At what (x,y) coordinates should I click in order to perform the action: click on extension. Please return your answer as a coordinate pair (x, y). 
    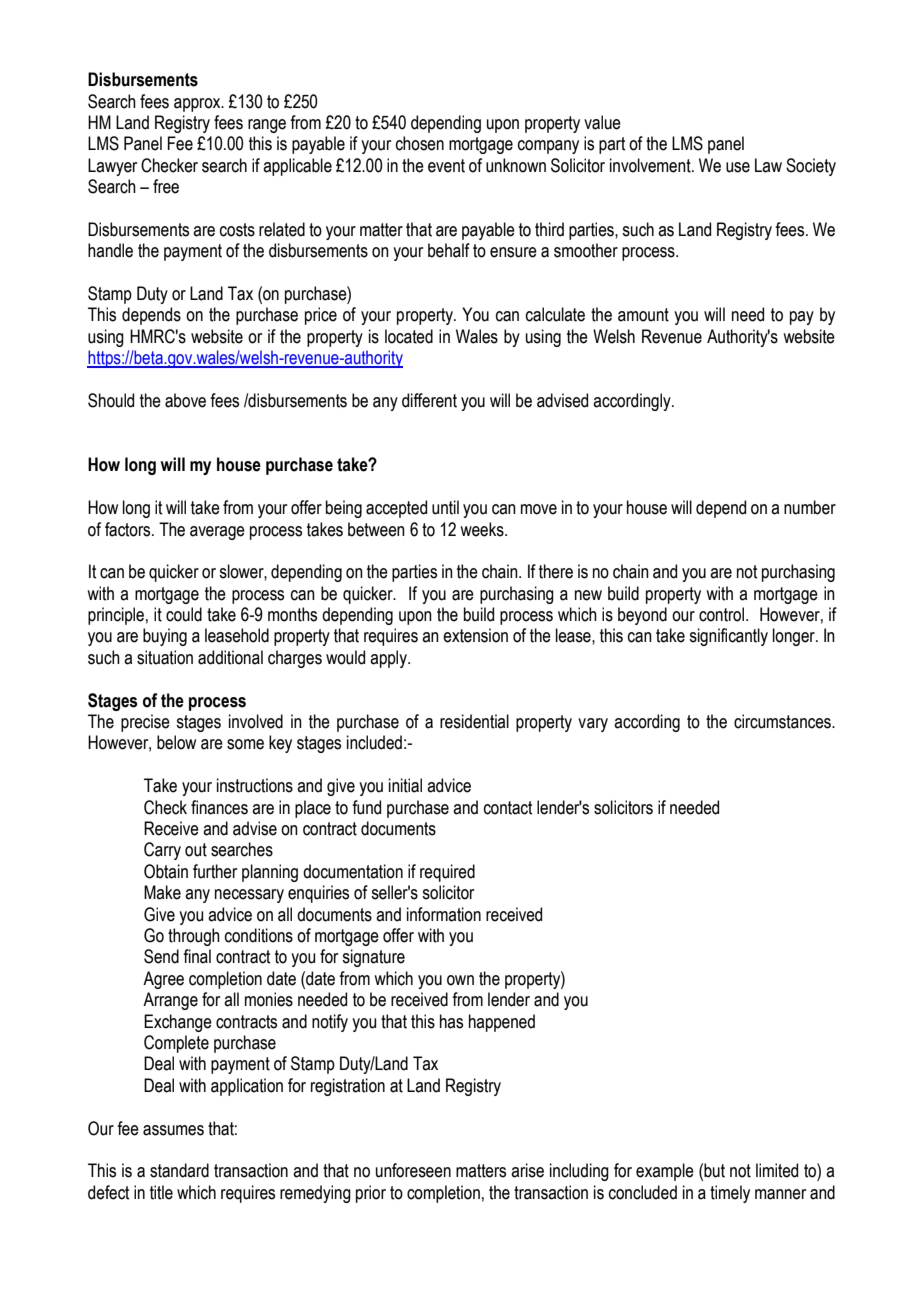
    Looking at the image, I should click on (475, 635).
